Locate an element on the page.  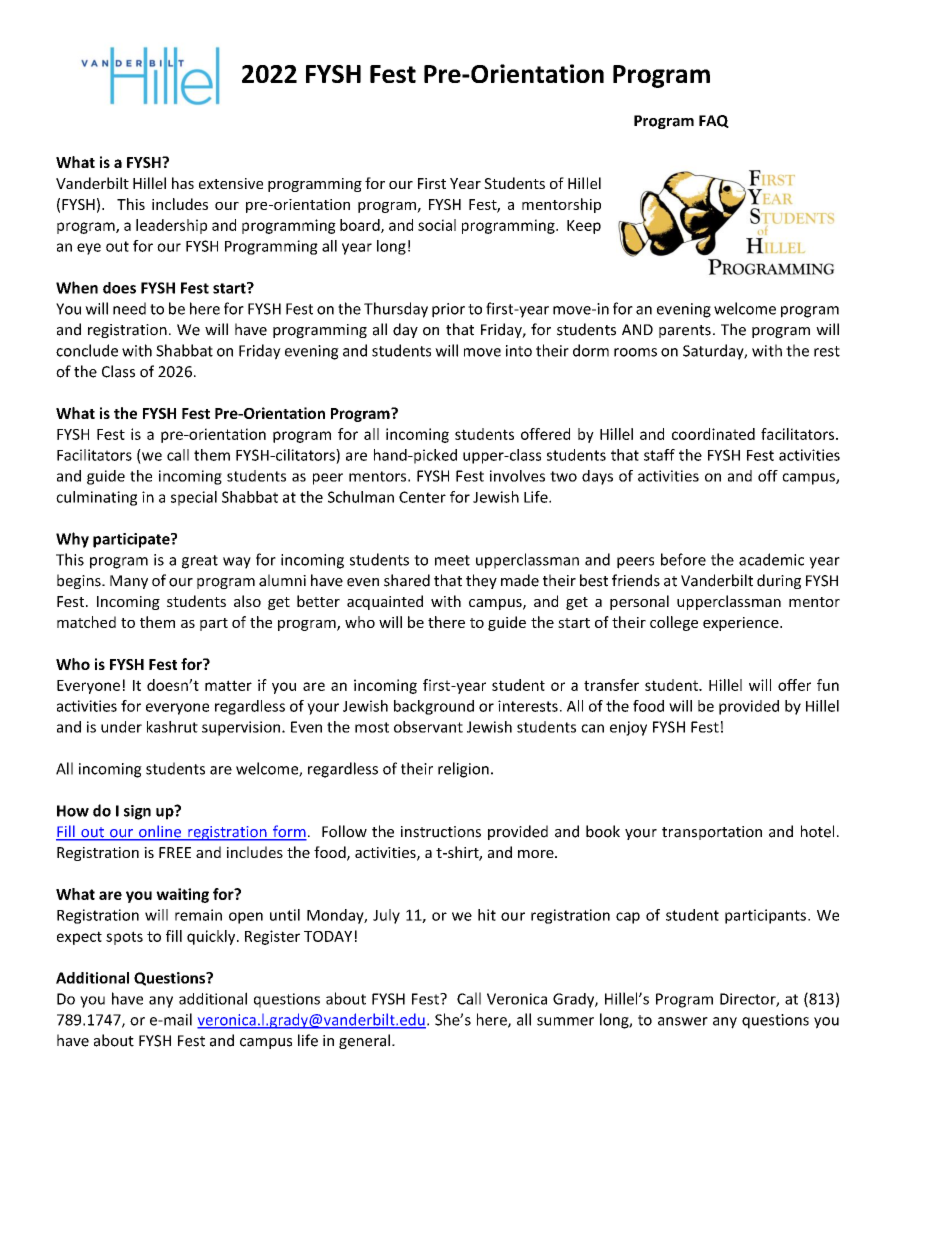
special is located at coordinates (194, 498).
